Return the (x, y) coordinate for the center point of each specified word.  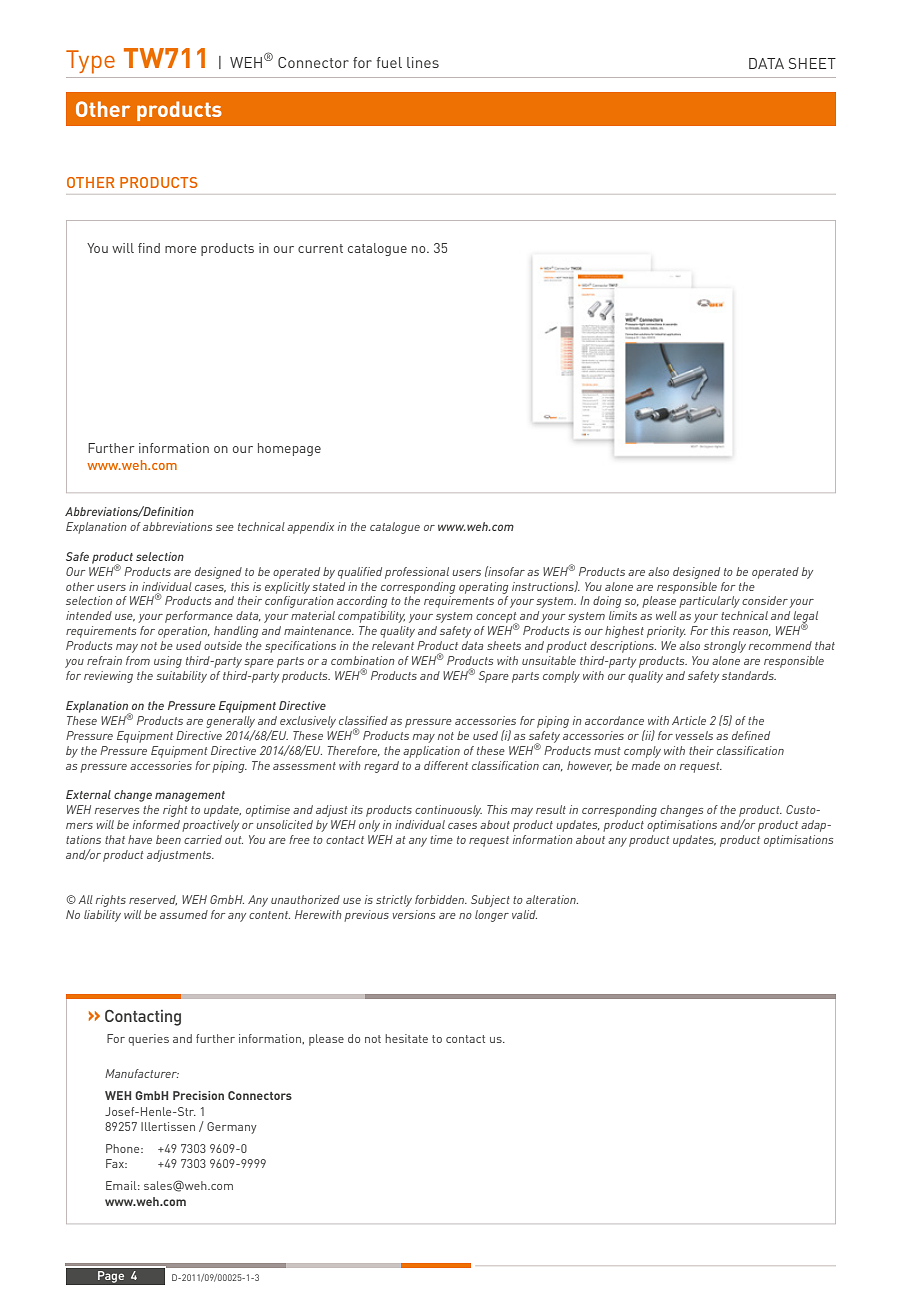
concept (497, 619)
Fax (116, 1163)
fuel (389, 62)
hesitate (406, 1038)
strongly (725, 647)
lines (423, 62)
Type (90, 62)
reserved (153, 900)
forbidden (440, 899)
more (180, 249)
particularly (709, 602)
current (320, 248)
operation (183, 632)
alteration (552, 899)
